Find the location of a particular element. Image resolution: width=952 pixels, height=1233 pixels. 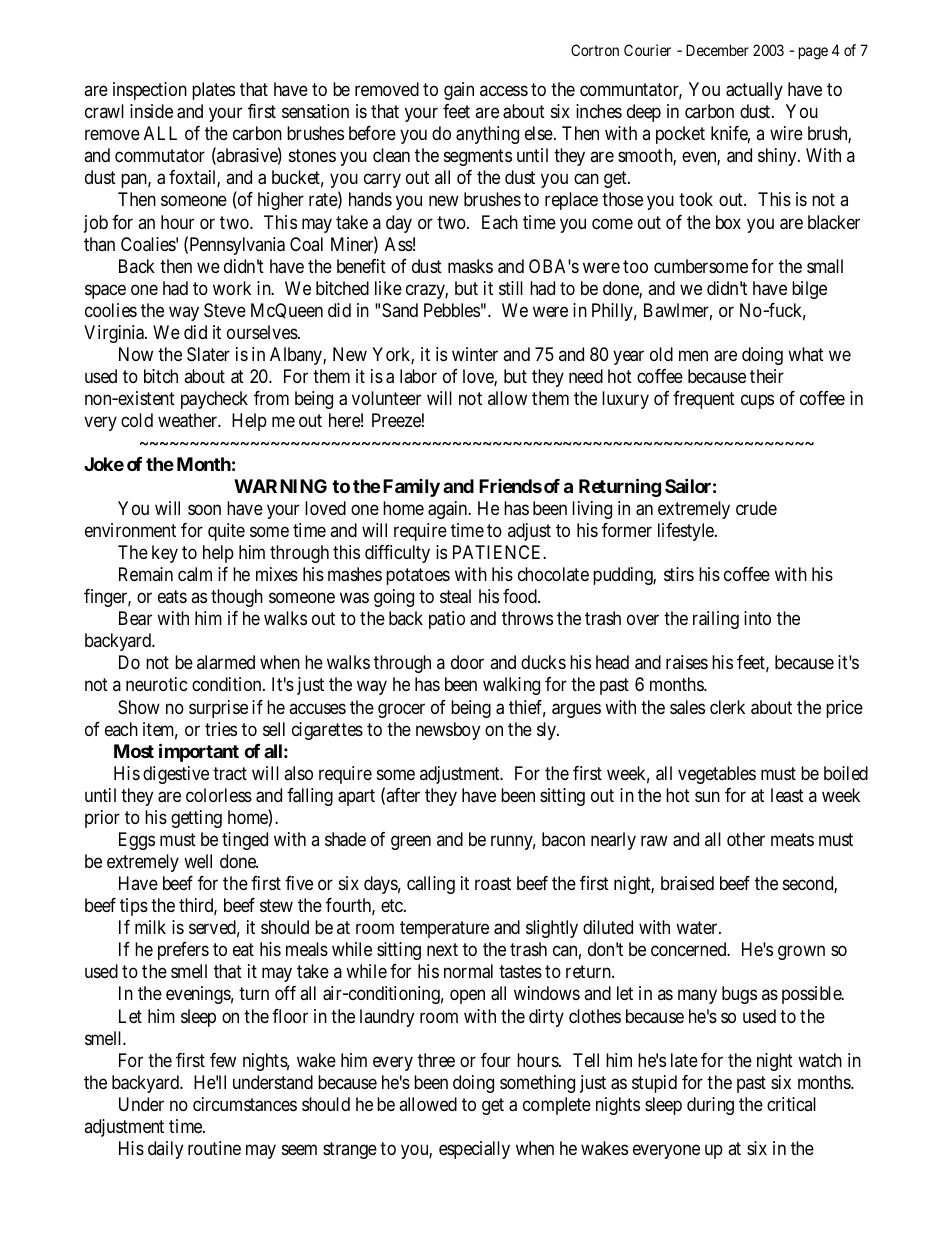

calm is located at coordinates (195, 574).
